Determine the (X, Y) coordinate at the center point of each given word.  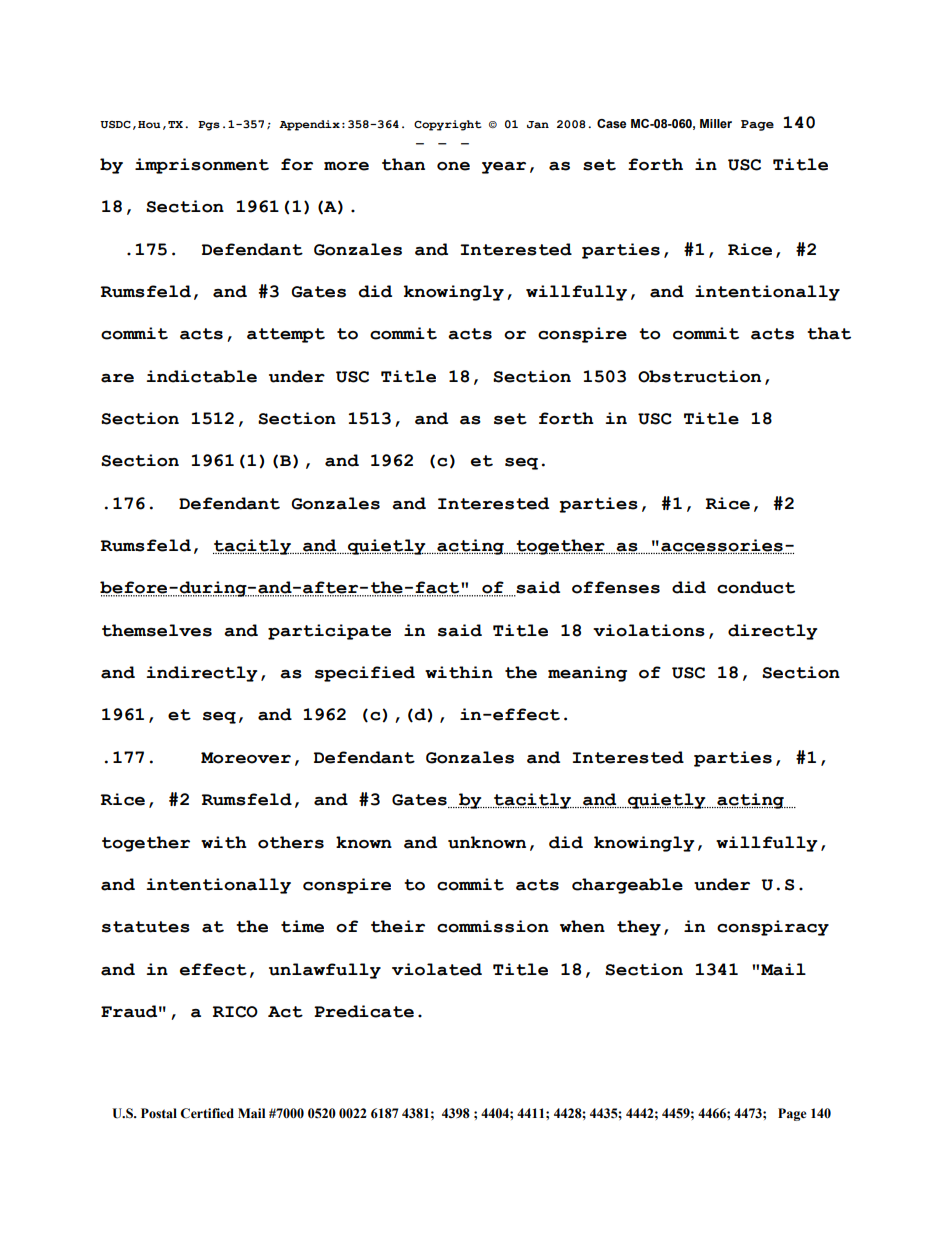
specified (365, 674)
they (639, 928)
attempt (286, 335)
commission (493, 926)
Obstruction (699, 376)
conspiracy (773, 928)
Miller (716, 123)
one (453, 166)
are (117, 378)
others (291, 842)
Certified (207, 1113)
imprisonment (202, 166)
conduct (756, 587)
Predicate (364, 1011)
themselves (157, 630)
